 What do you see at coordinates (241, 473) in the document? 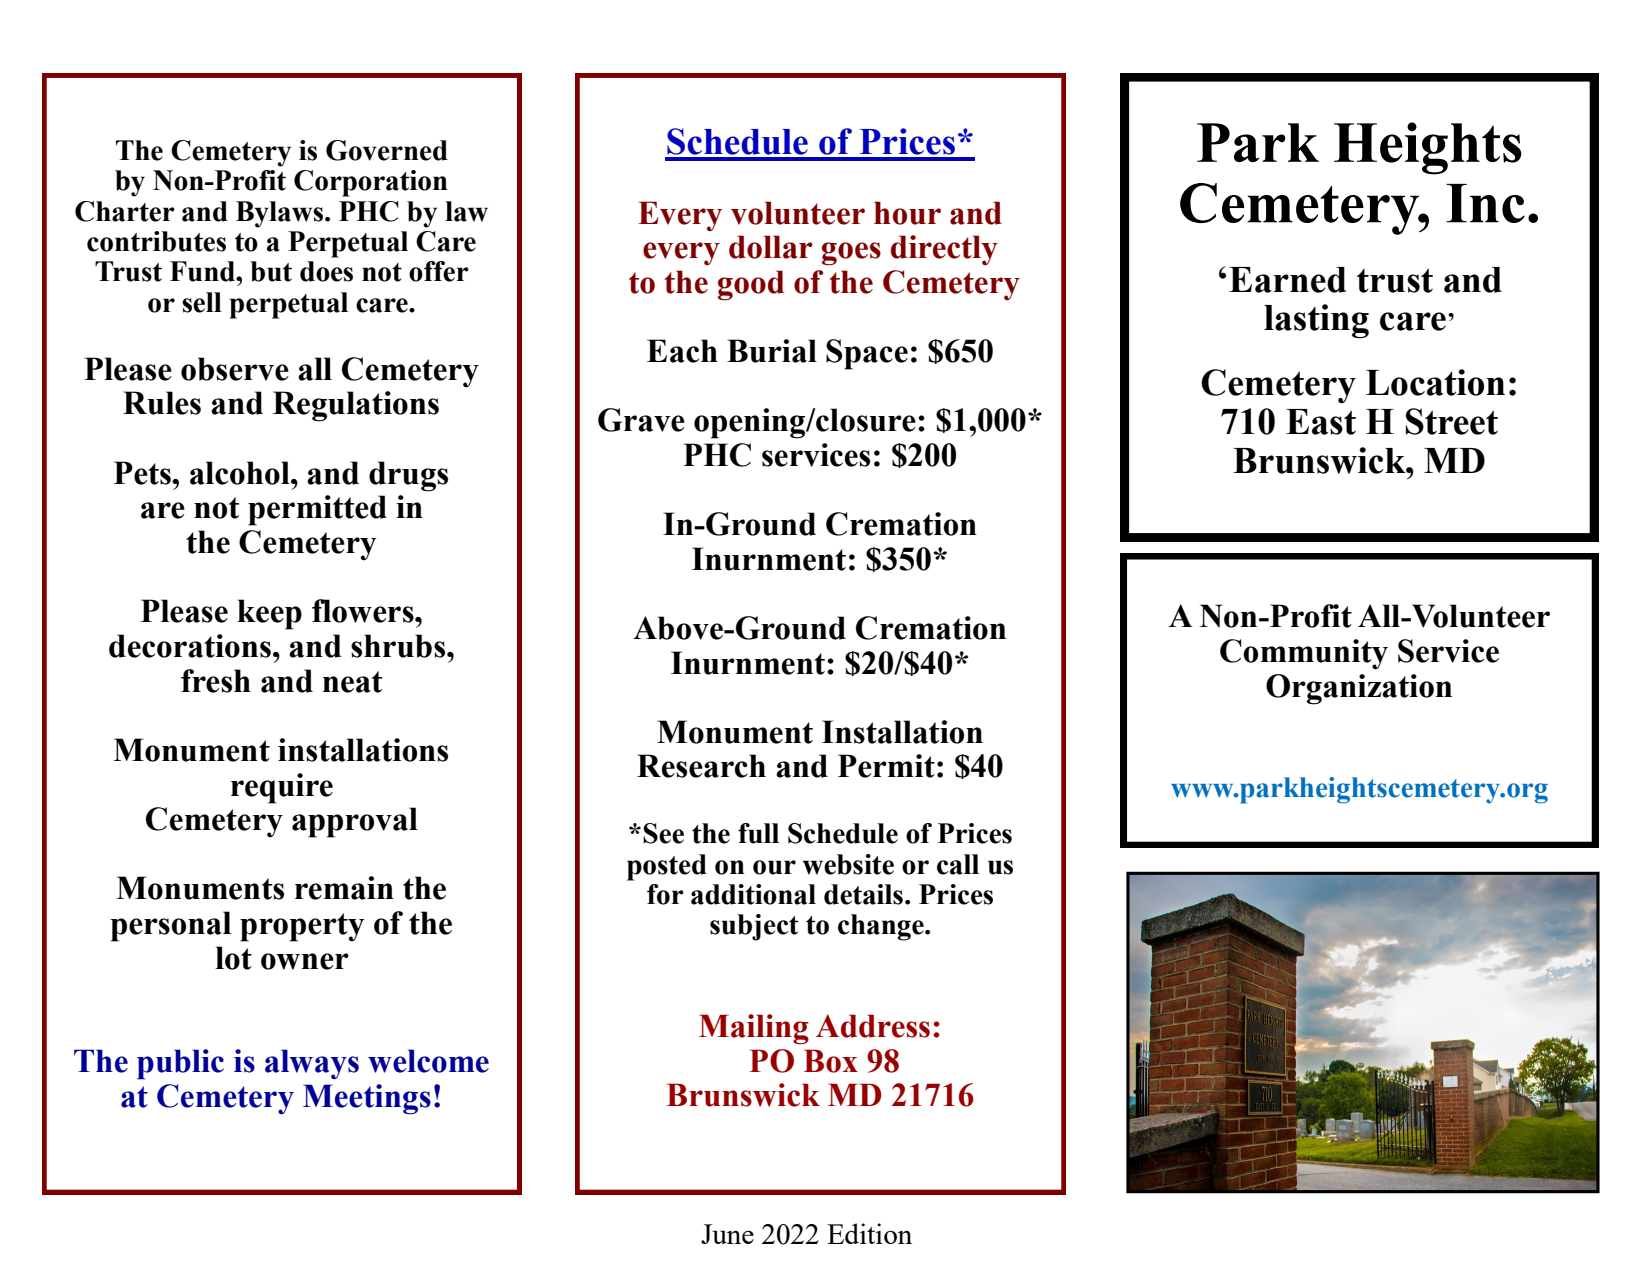
I see `alcohol` at bounding box center [241, 473].
